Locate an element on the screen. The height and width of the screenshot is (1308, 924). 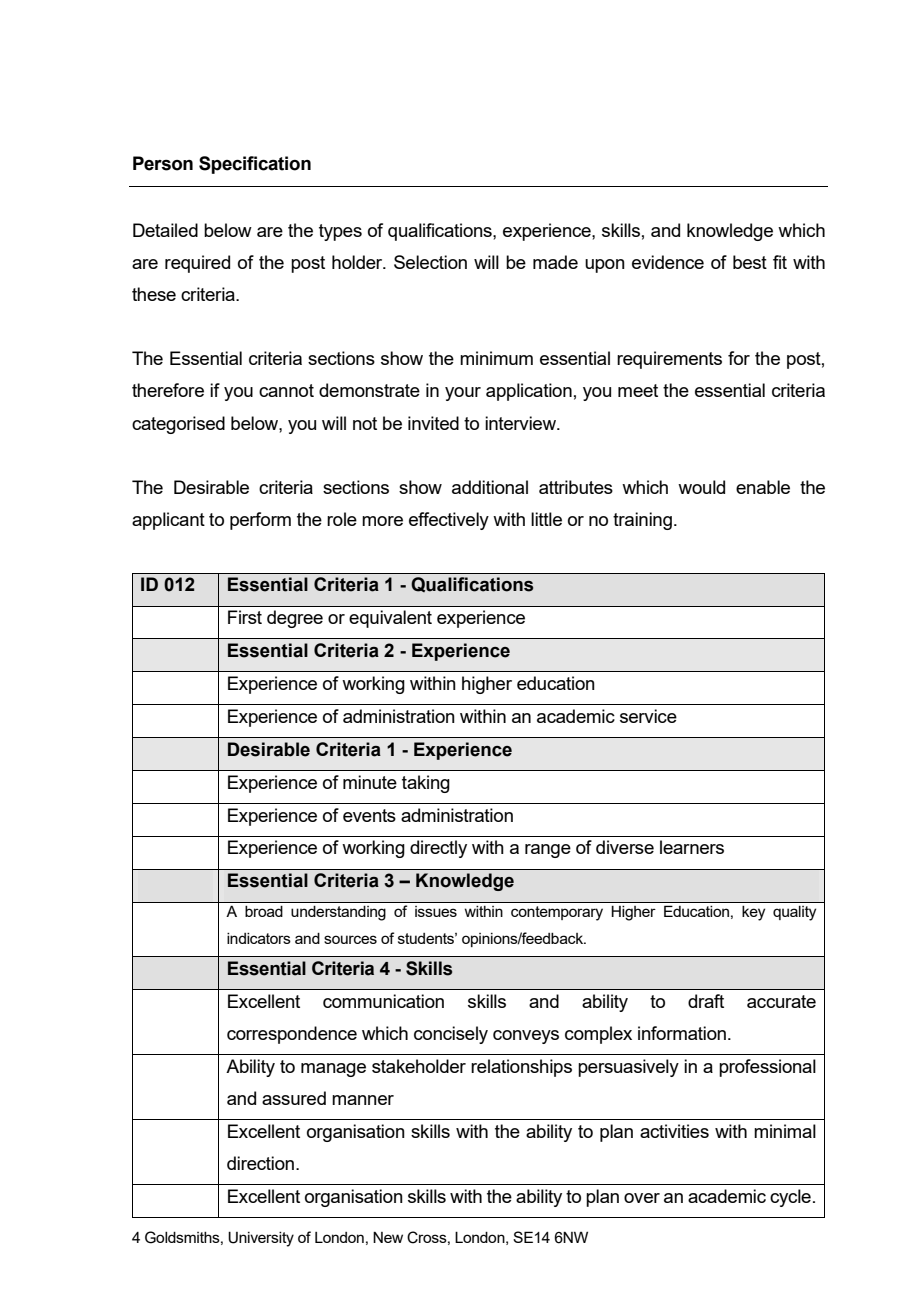
taking is located at coordinates (426, 784).
